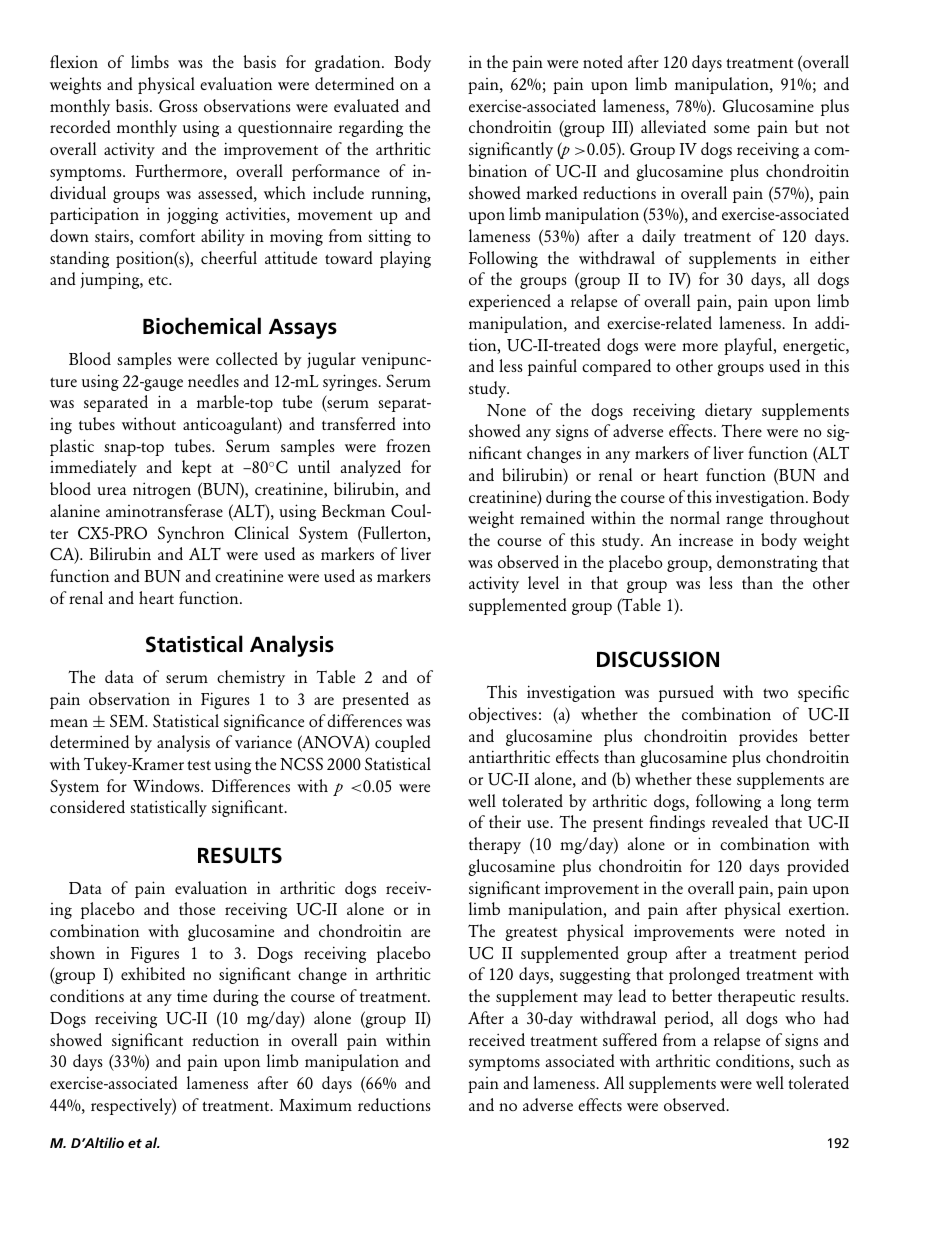 Image resolution: width=952 pixels, height=1233 pixels. What do you see at coordinates (315, 1104) in the screenshot?
I see `Maximum` at bounding box center [315, 1104].
